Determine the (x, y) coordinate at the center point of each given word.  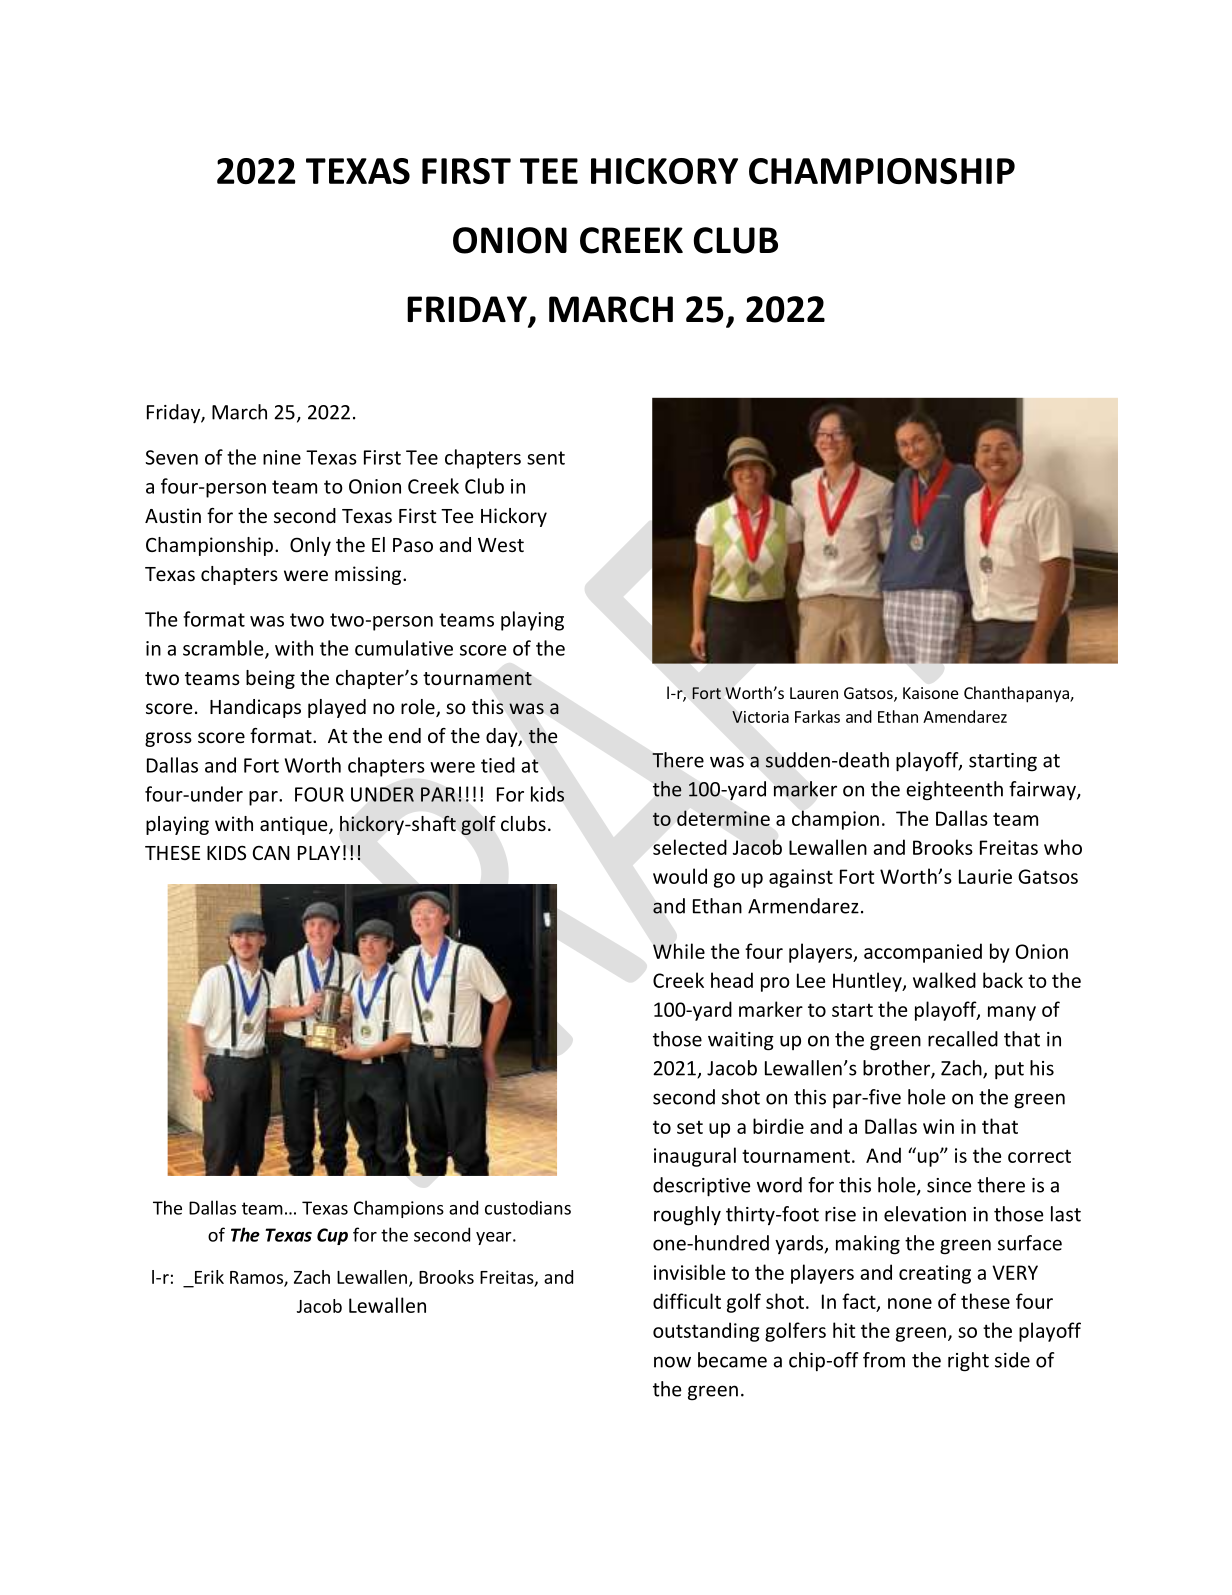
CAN (271, 853)
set (690, 1127)
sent (546, 458)
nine (282, 457)
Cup (332, 1236)
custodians (528, 1207)
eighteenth (954, 791)
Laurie (985, 876)
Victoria (760, 717)
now (672, 1362)
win (938, 1126)
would (680, 876)
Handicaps (255, 708)
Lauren (814, 693)
